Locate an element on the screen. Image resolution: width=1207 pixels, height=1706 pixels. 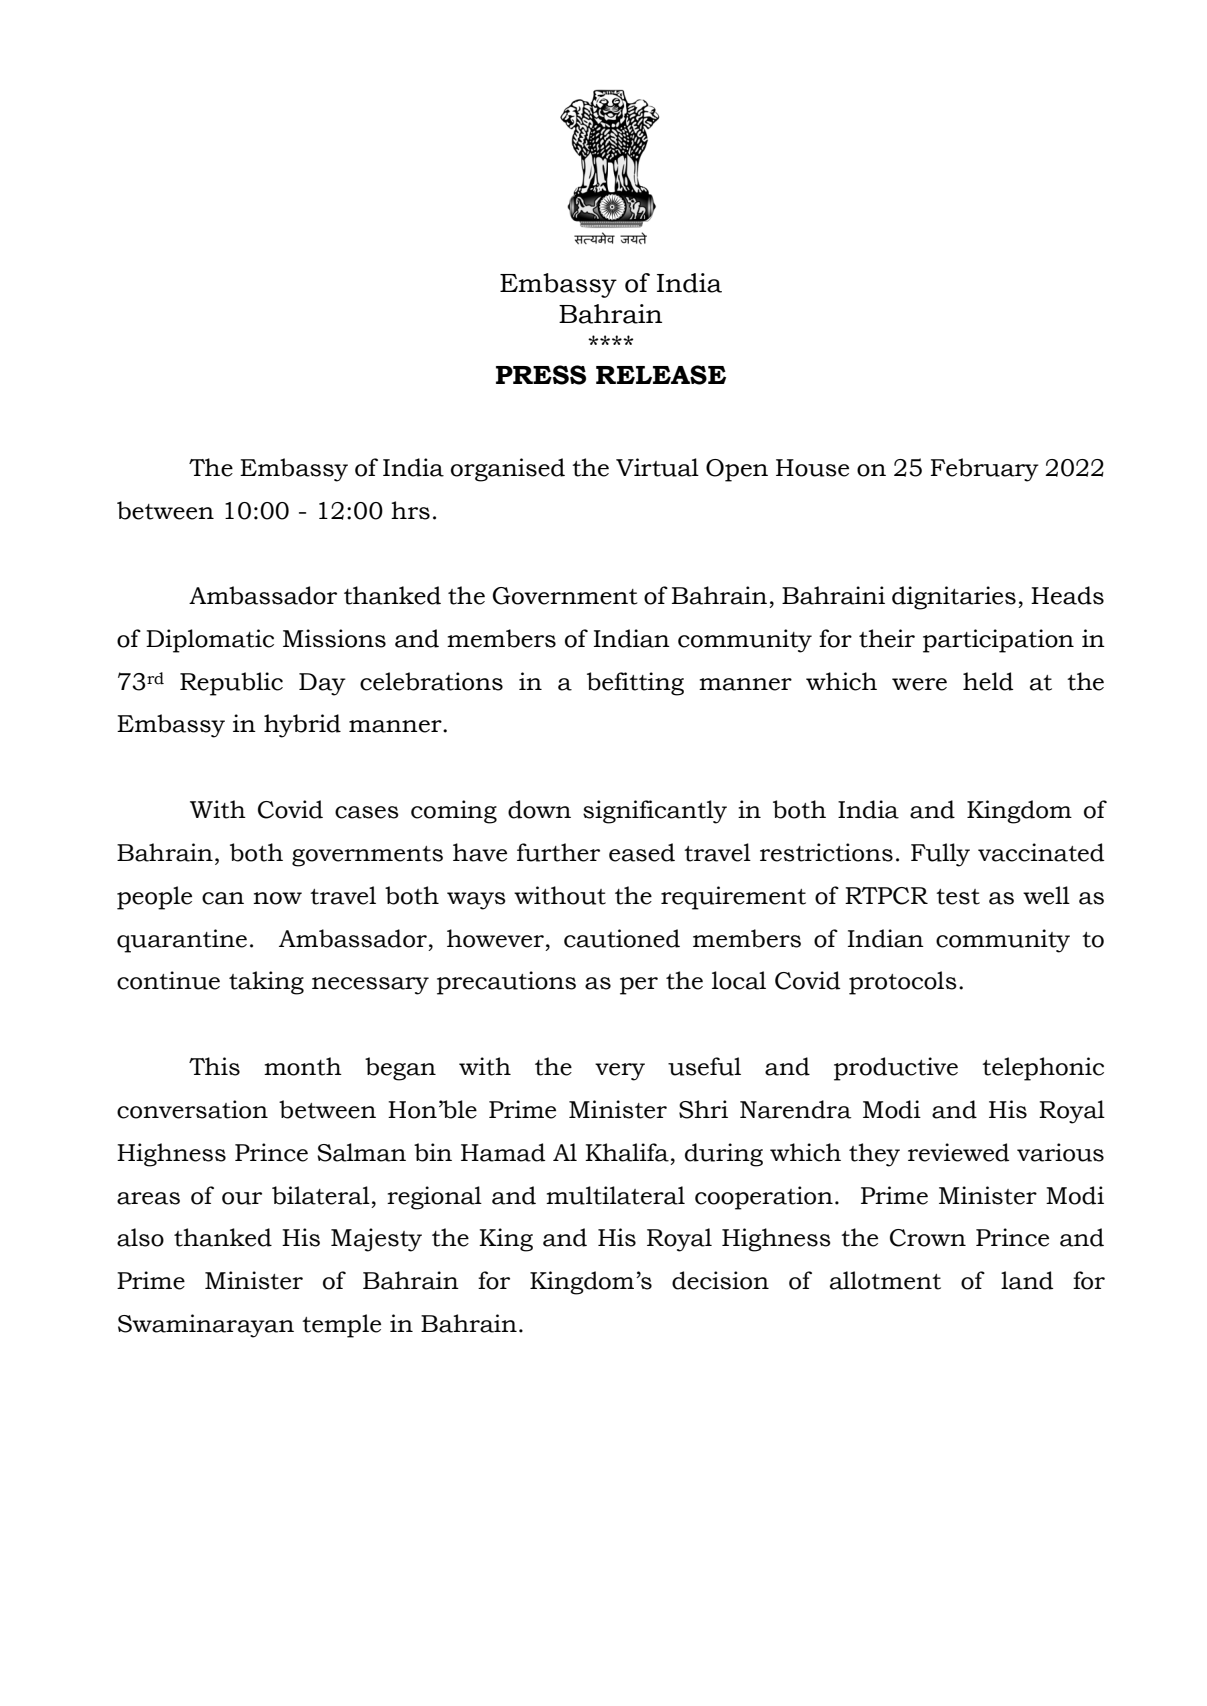
Republic is located at coordinates (231, 684).
